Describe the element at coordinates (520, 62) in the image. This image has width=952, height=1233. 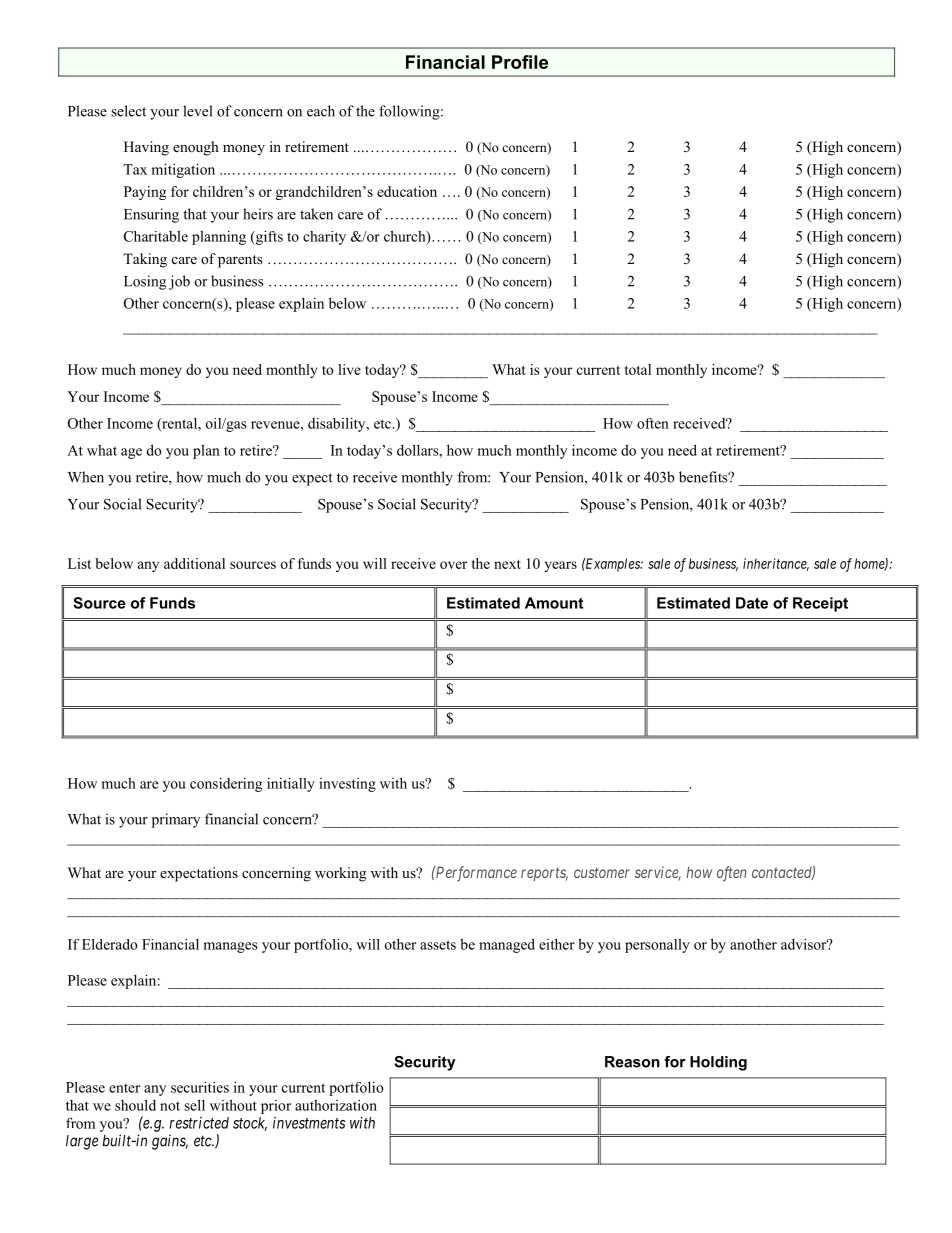
I see `Profile` at that location.
